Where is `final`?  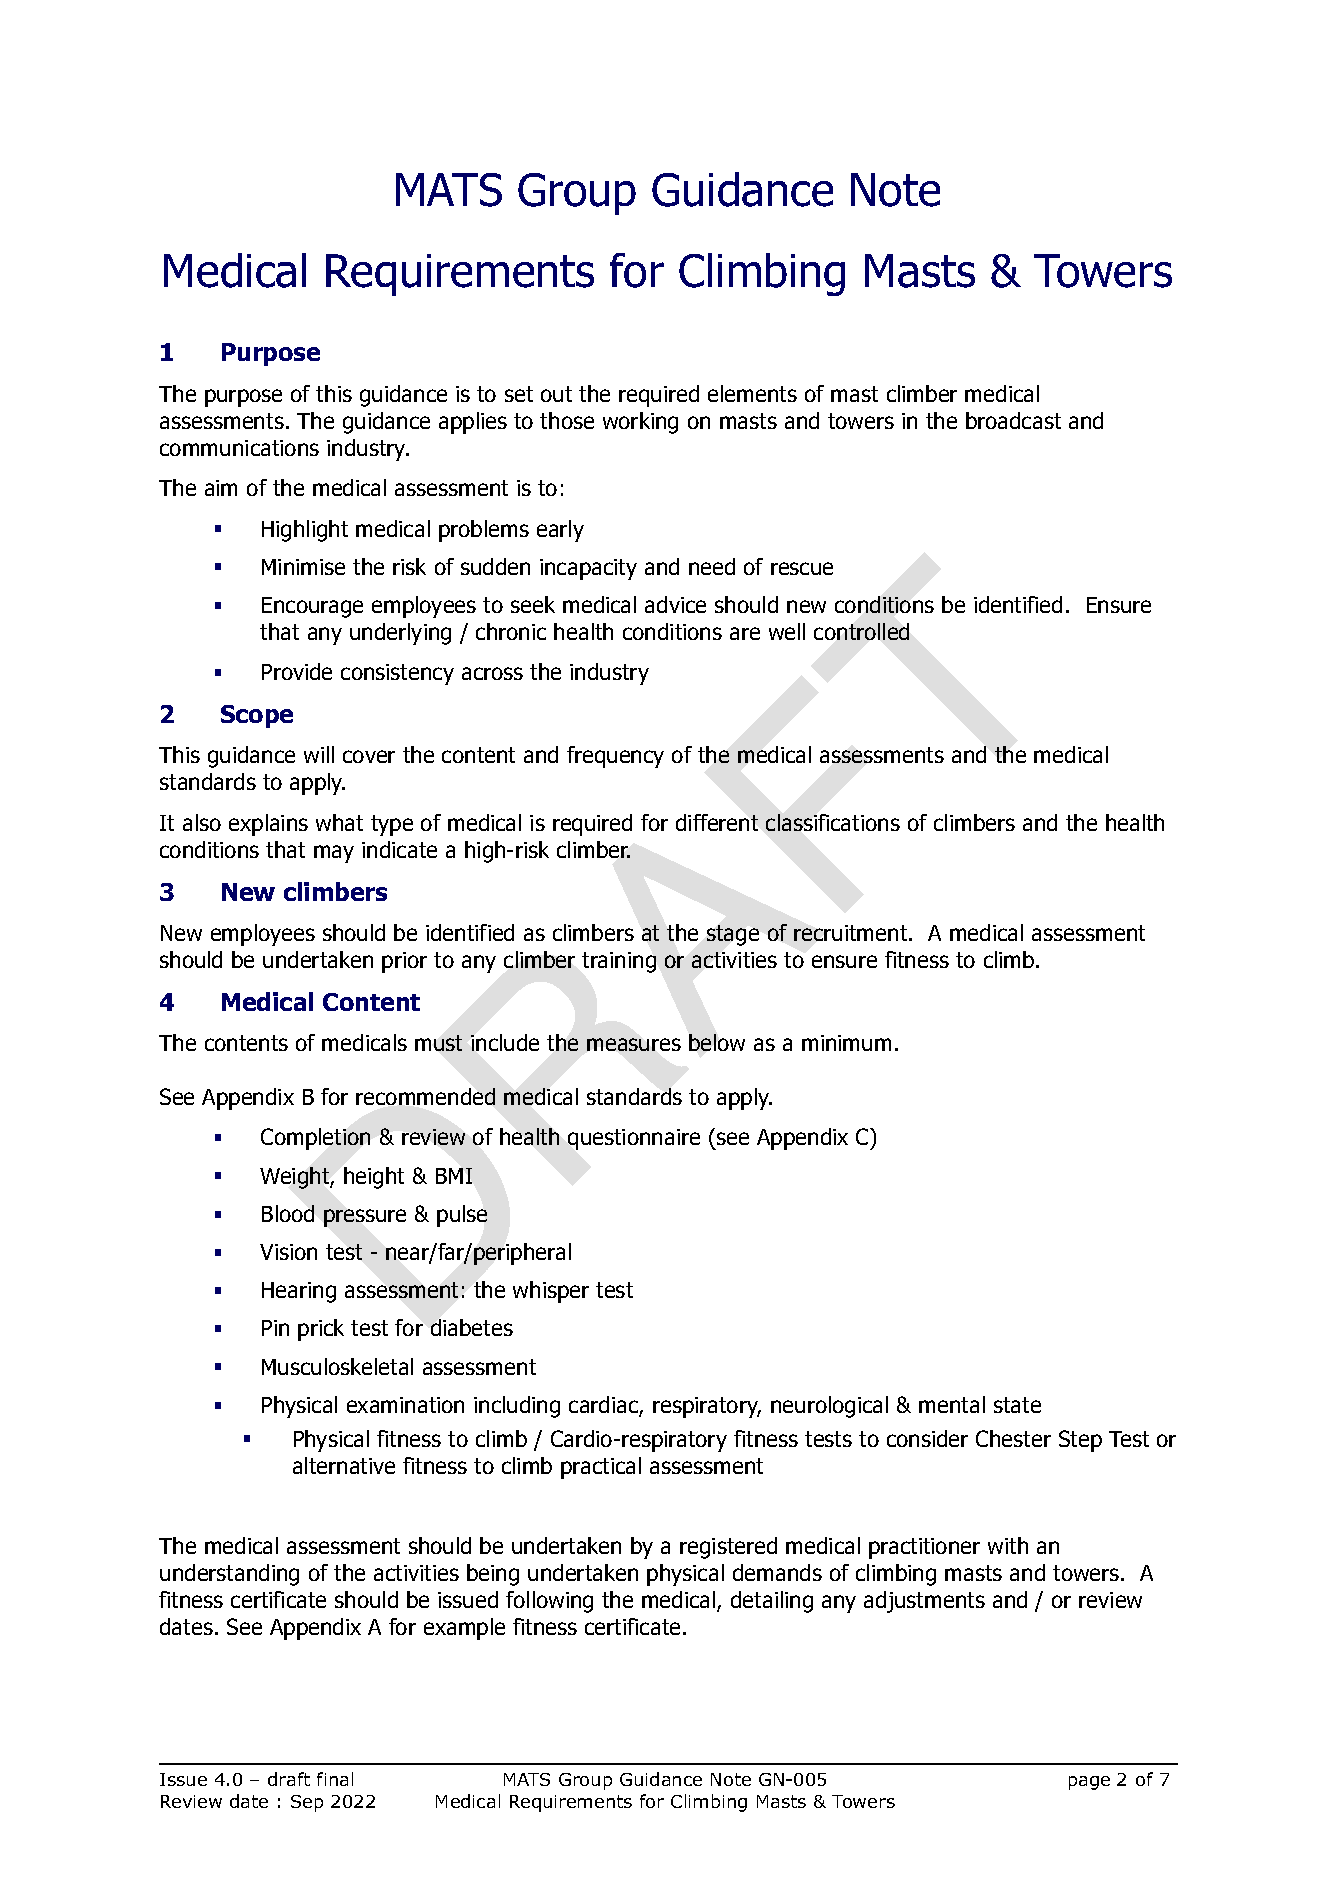 final is located at coordinates (335, 1779).
